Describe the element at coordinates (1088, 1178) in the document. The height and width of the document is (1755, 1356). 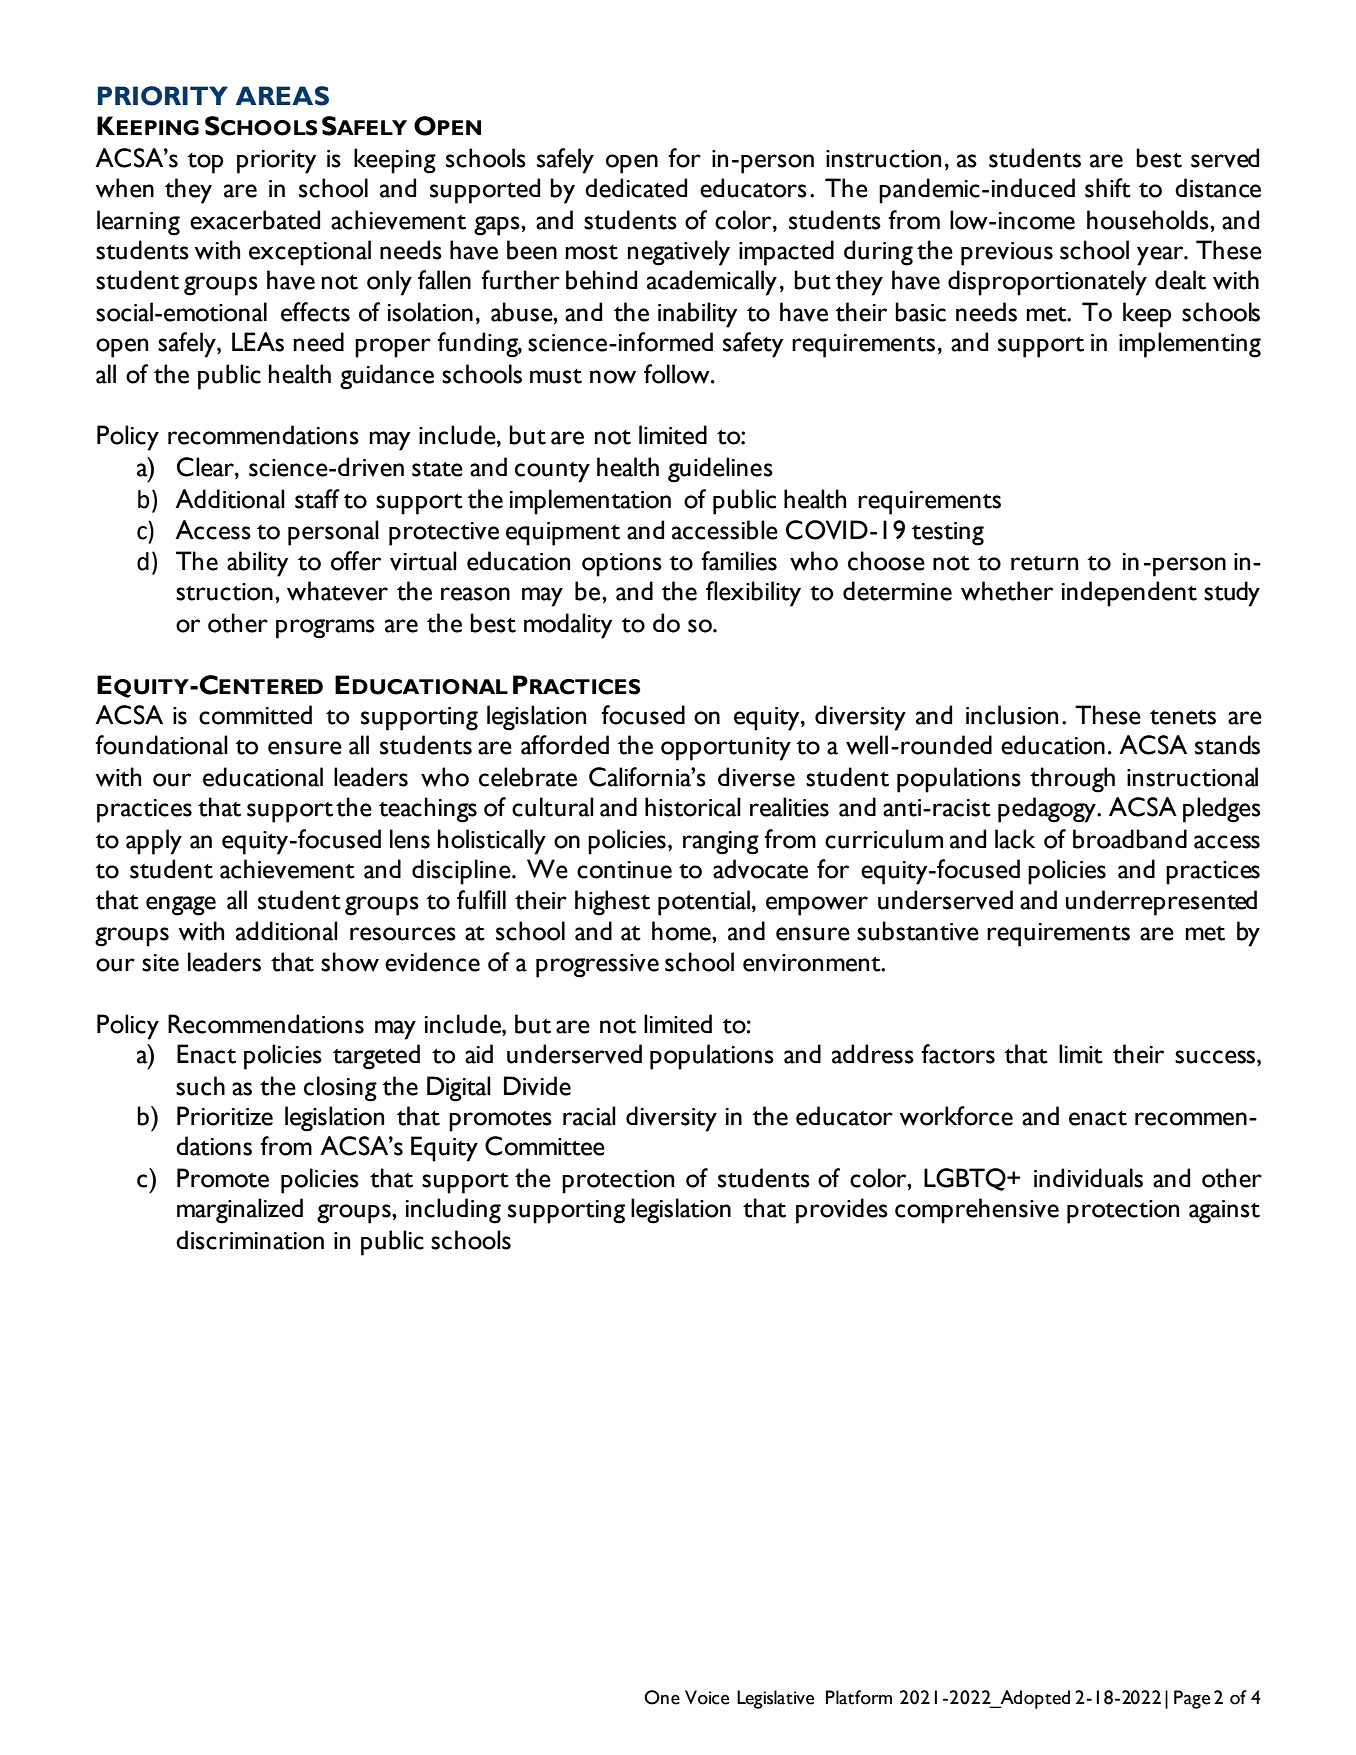
I see `individuals` at that location.
